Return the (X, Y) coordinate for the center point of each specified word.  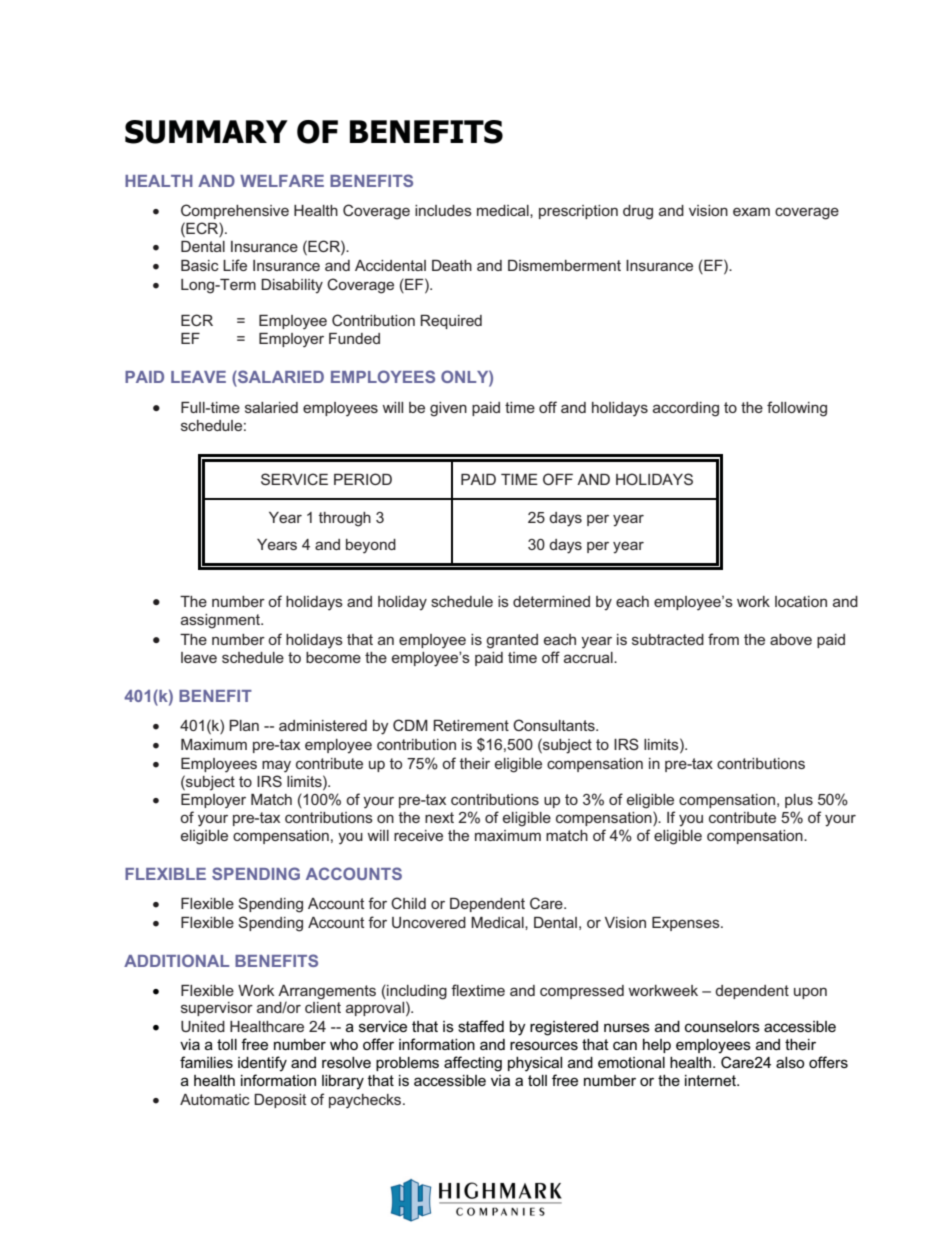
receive (418, 835)
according (686, 409)
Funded (354, 338)
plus (799, 801)
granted (512, 641)
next (439, 817)
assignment (221, 621)
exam (751, 211)
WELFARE (282, 181)
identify (262, 1064)
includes (443, 210)
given (448, 409)
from (723, 639)
